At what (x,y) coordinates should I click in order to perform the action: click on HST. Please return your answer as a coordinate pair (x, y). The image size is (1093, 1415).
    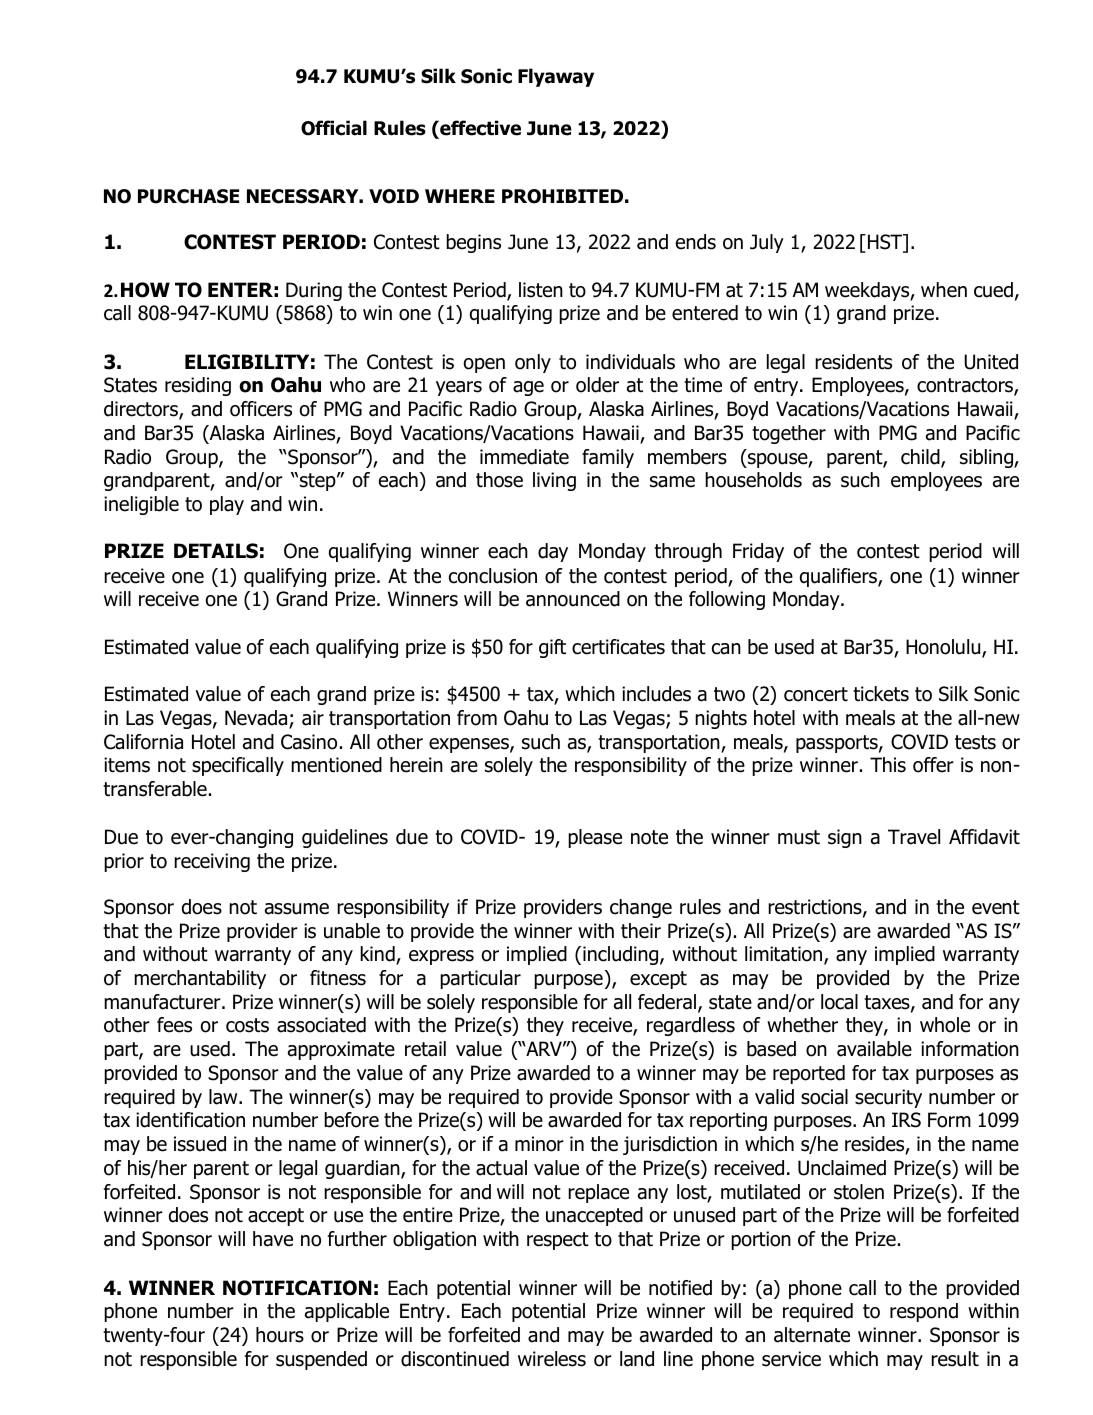
    Looking at the image, I should click on (886, 243).
